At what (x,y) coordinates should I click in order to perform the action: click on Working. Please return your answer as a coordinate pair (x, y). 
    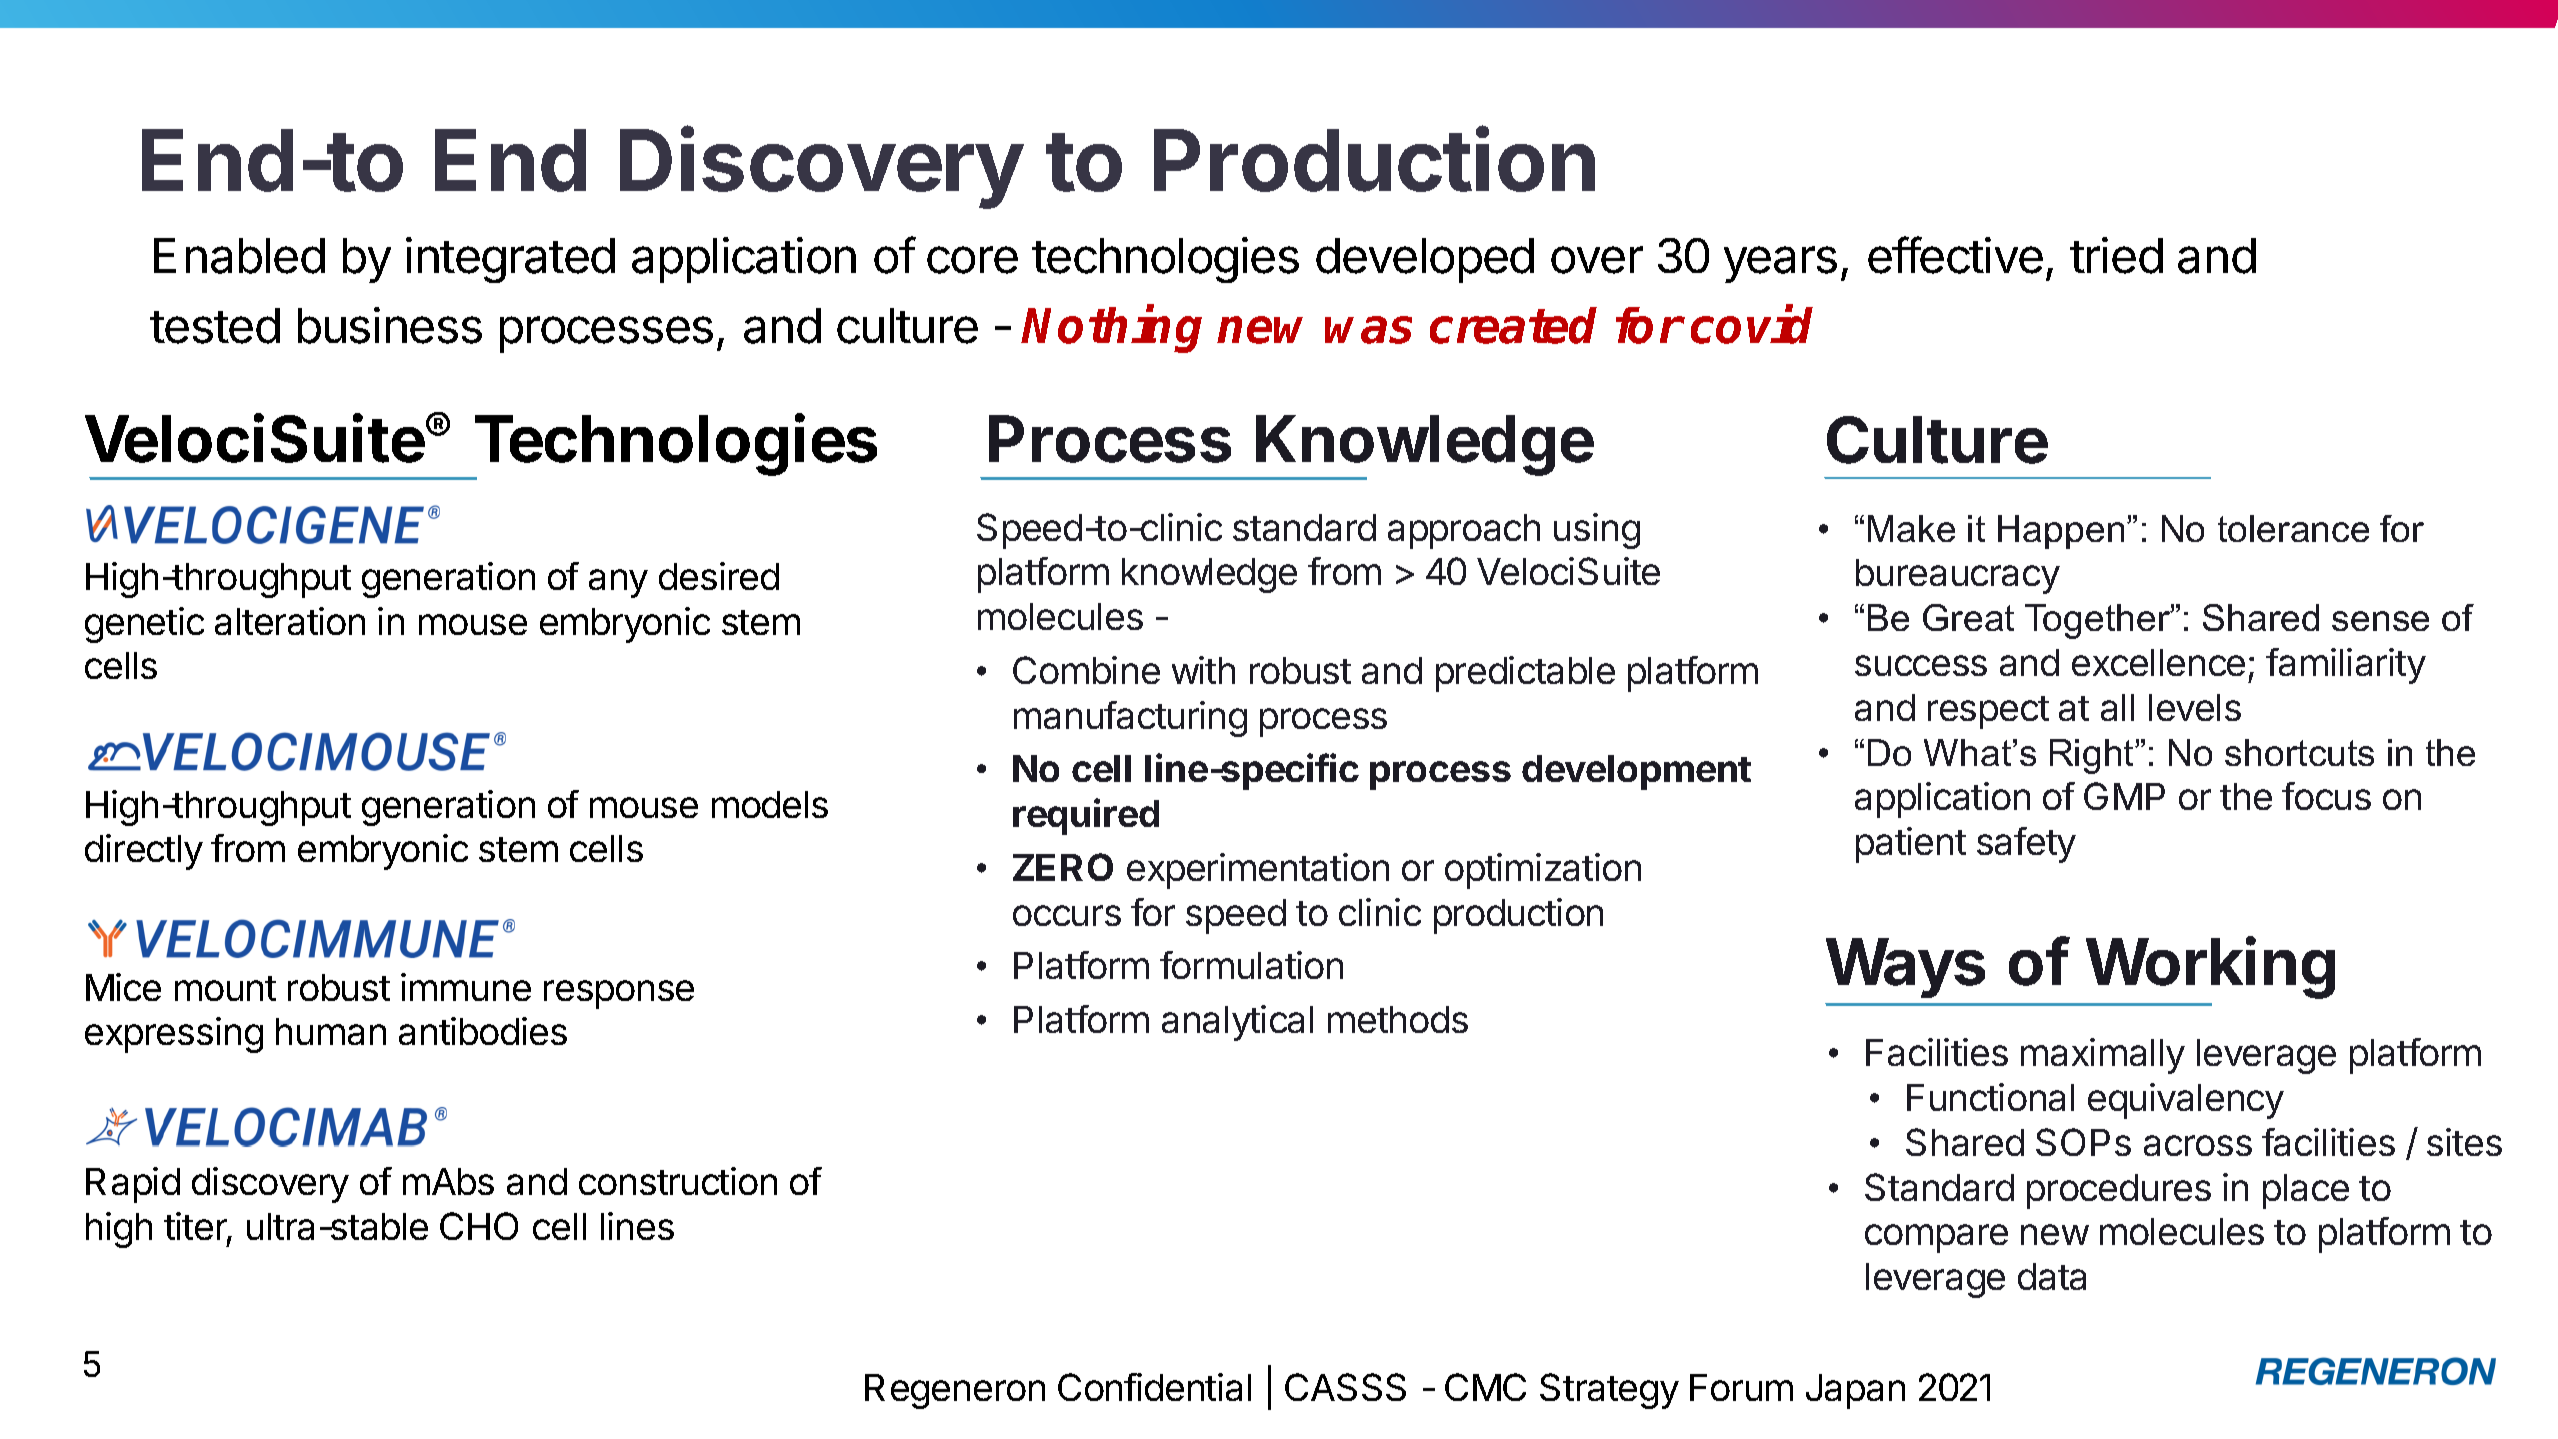
    Looking at the image, I should click on (2210, 968).
